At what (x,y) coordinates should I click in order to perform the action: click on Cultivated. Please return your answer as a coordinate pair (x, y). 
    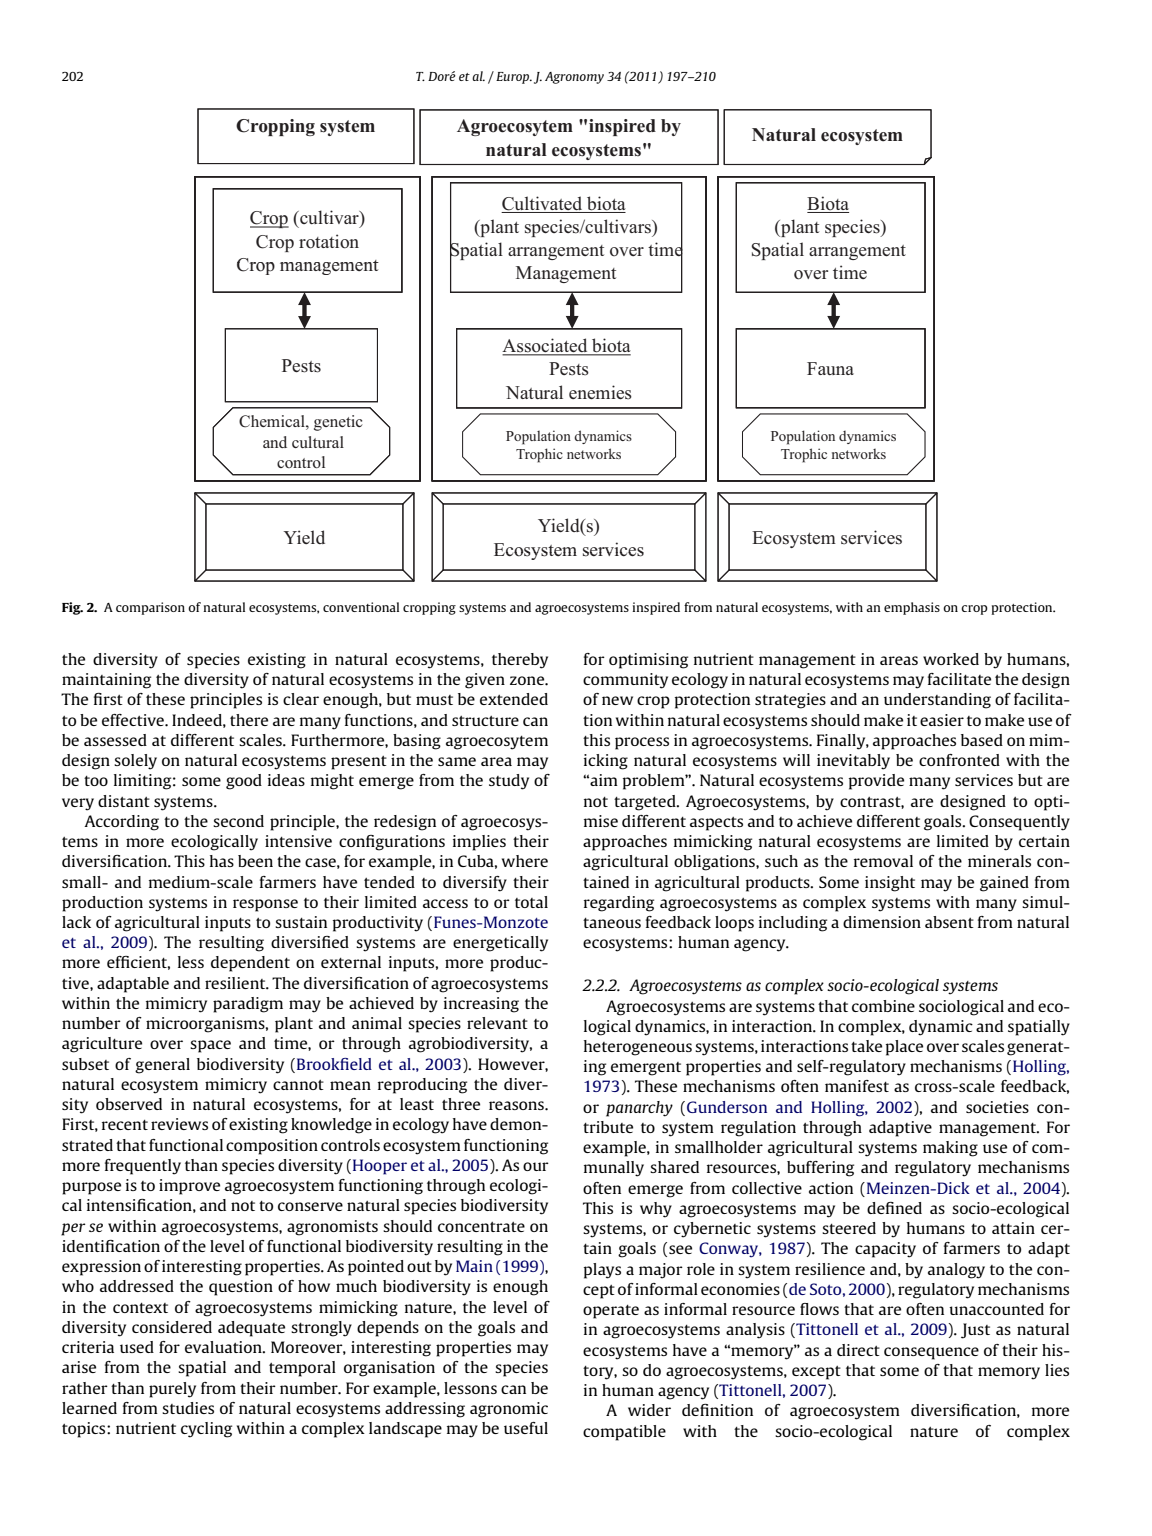
    Looking at the image, I should click on (543, 204).
